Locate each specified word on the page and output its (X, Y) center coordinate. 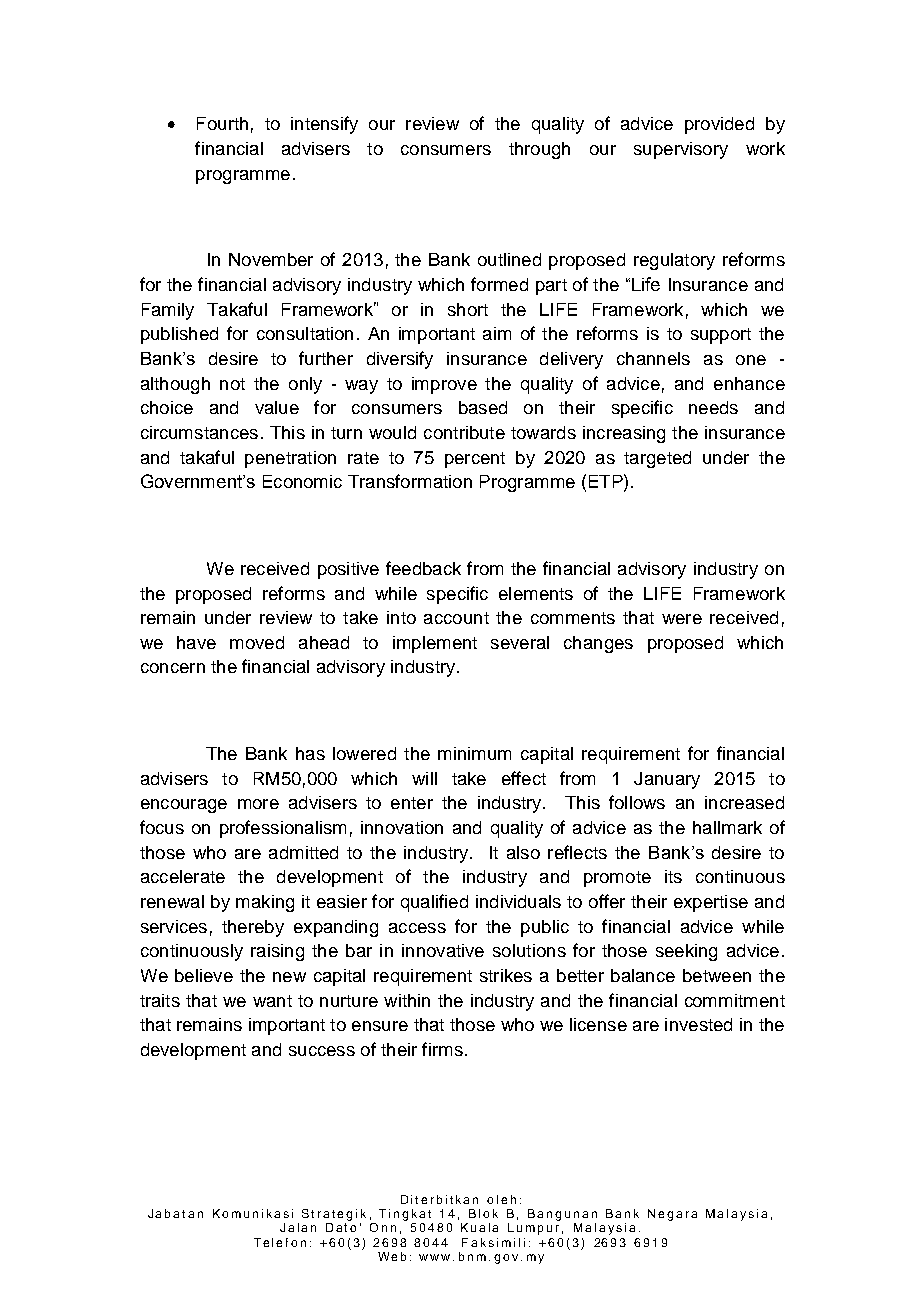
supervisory (681, 150)
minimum (474, 753)
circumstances (199, 432)
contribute (464, 432)
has (310, 753)
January (667, 780)
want (272, 1001)
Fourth (222, 123)
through (539, 150)
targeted (657, 459)
